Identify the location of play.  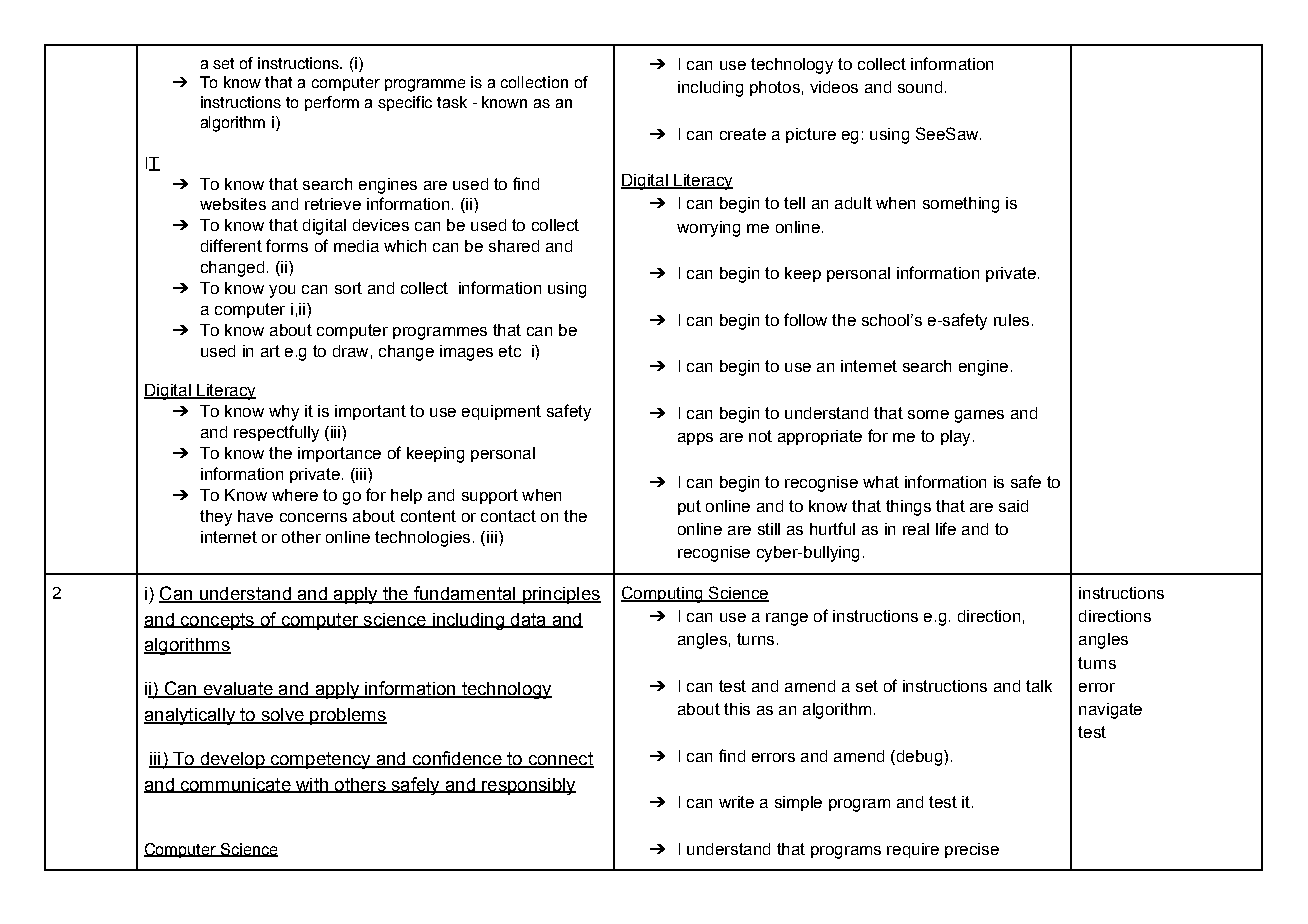
(955, 438).
